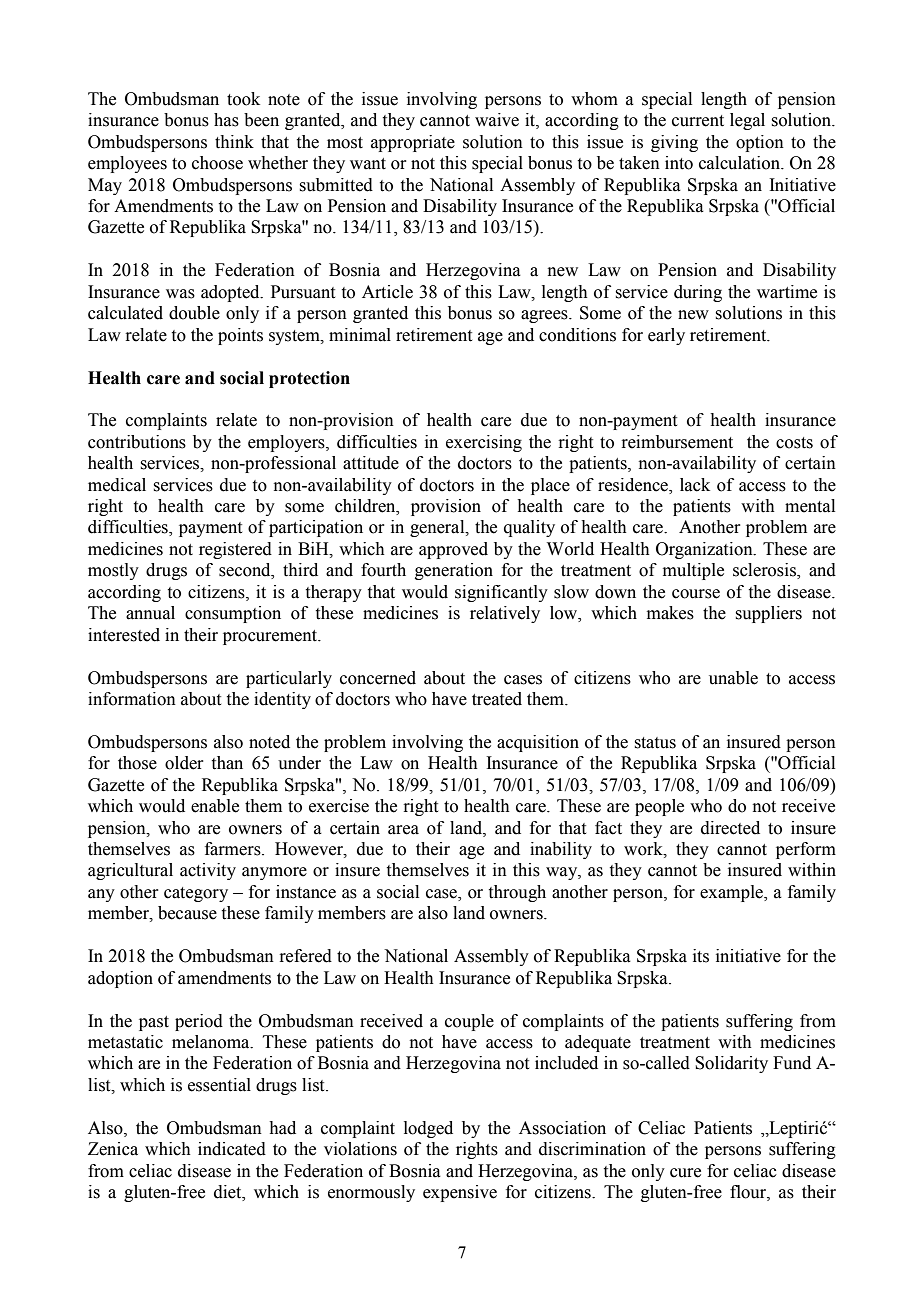  Describe the element at coordinates (460, 1193) in the page. I see `expensive` at that location.
